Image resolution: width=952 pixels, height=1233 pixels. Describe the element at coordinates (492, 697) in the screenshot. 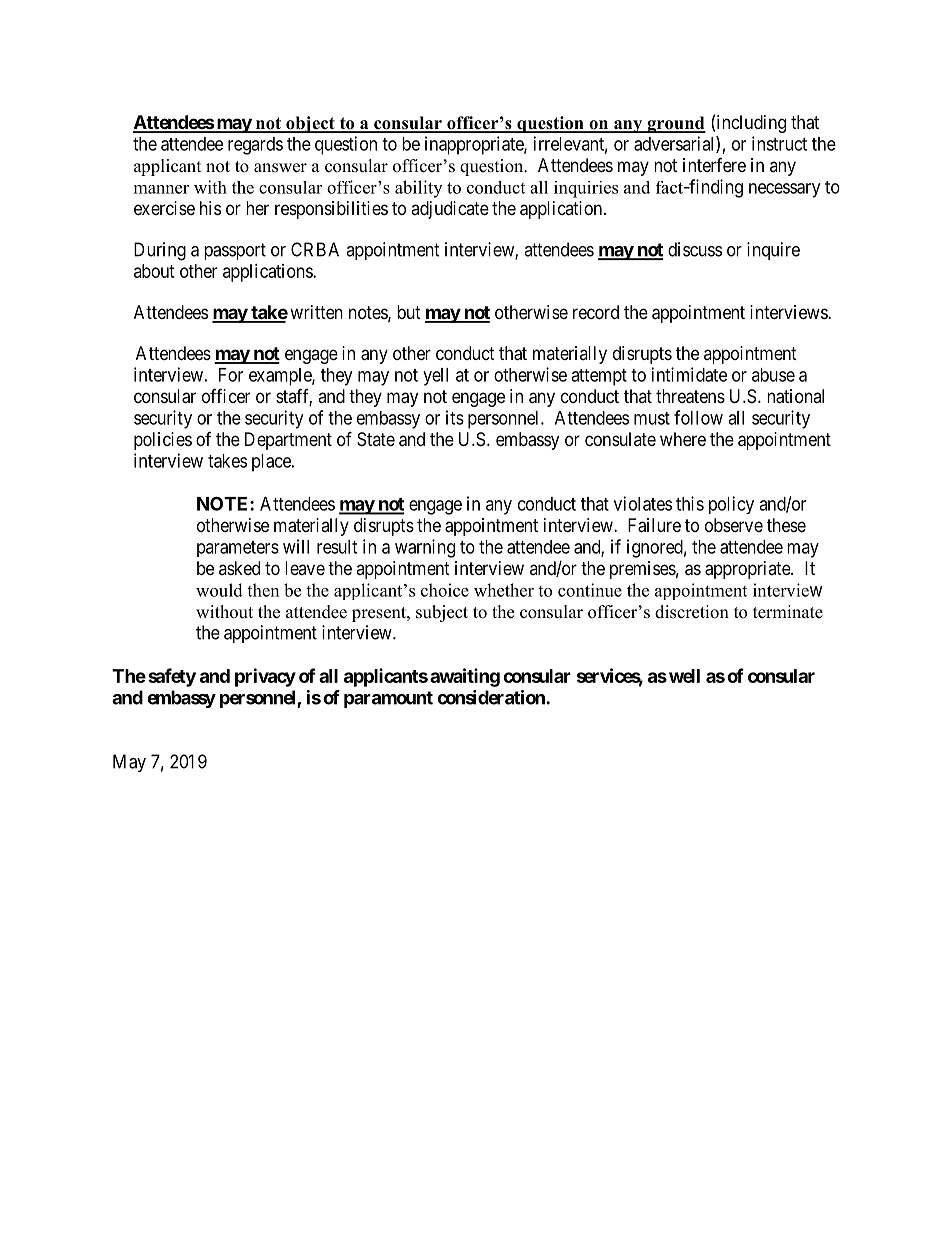

I see `consideration` at that location.
